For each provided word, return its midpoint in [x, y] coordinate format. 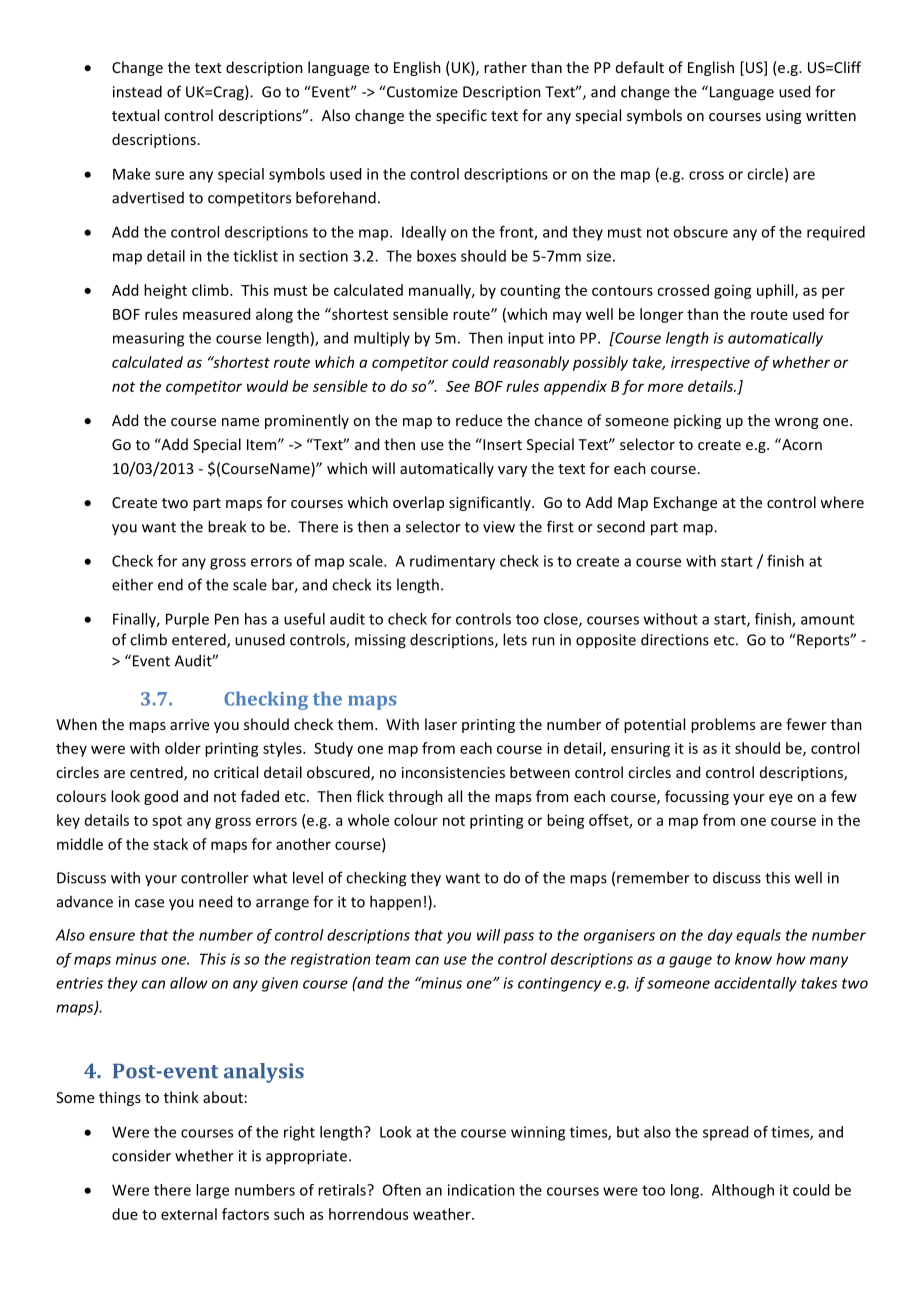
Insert [501, 444]
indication [481, 1190]
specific [461, 116]
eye [781, 799]
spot [167, 822]
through [415, 797]
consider [141, 1155]
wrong [796, 423]
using [783, 117]
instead [137, 91]
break [227, 526]
